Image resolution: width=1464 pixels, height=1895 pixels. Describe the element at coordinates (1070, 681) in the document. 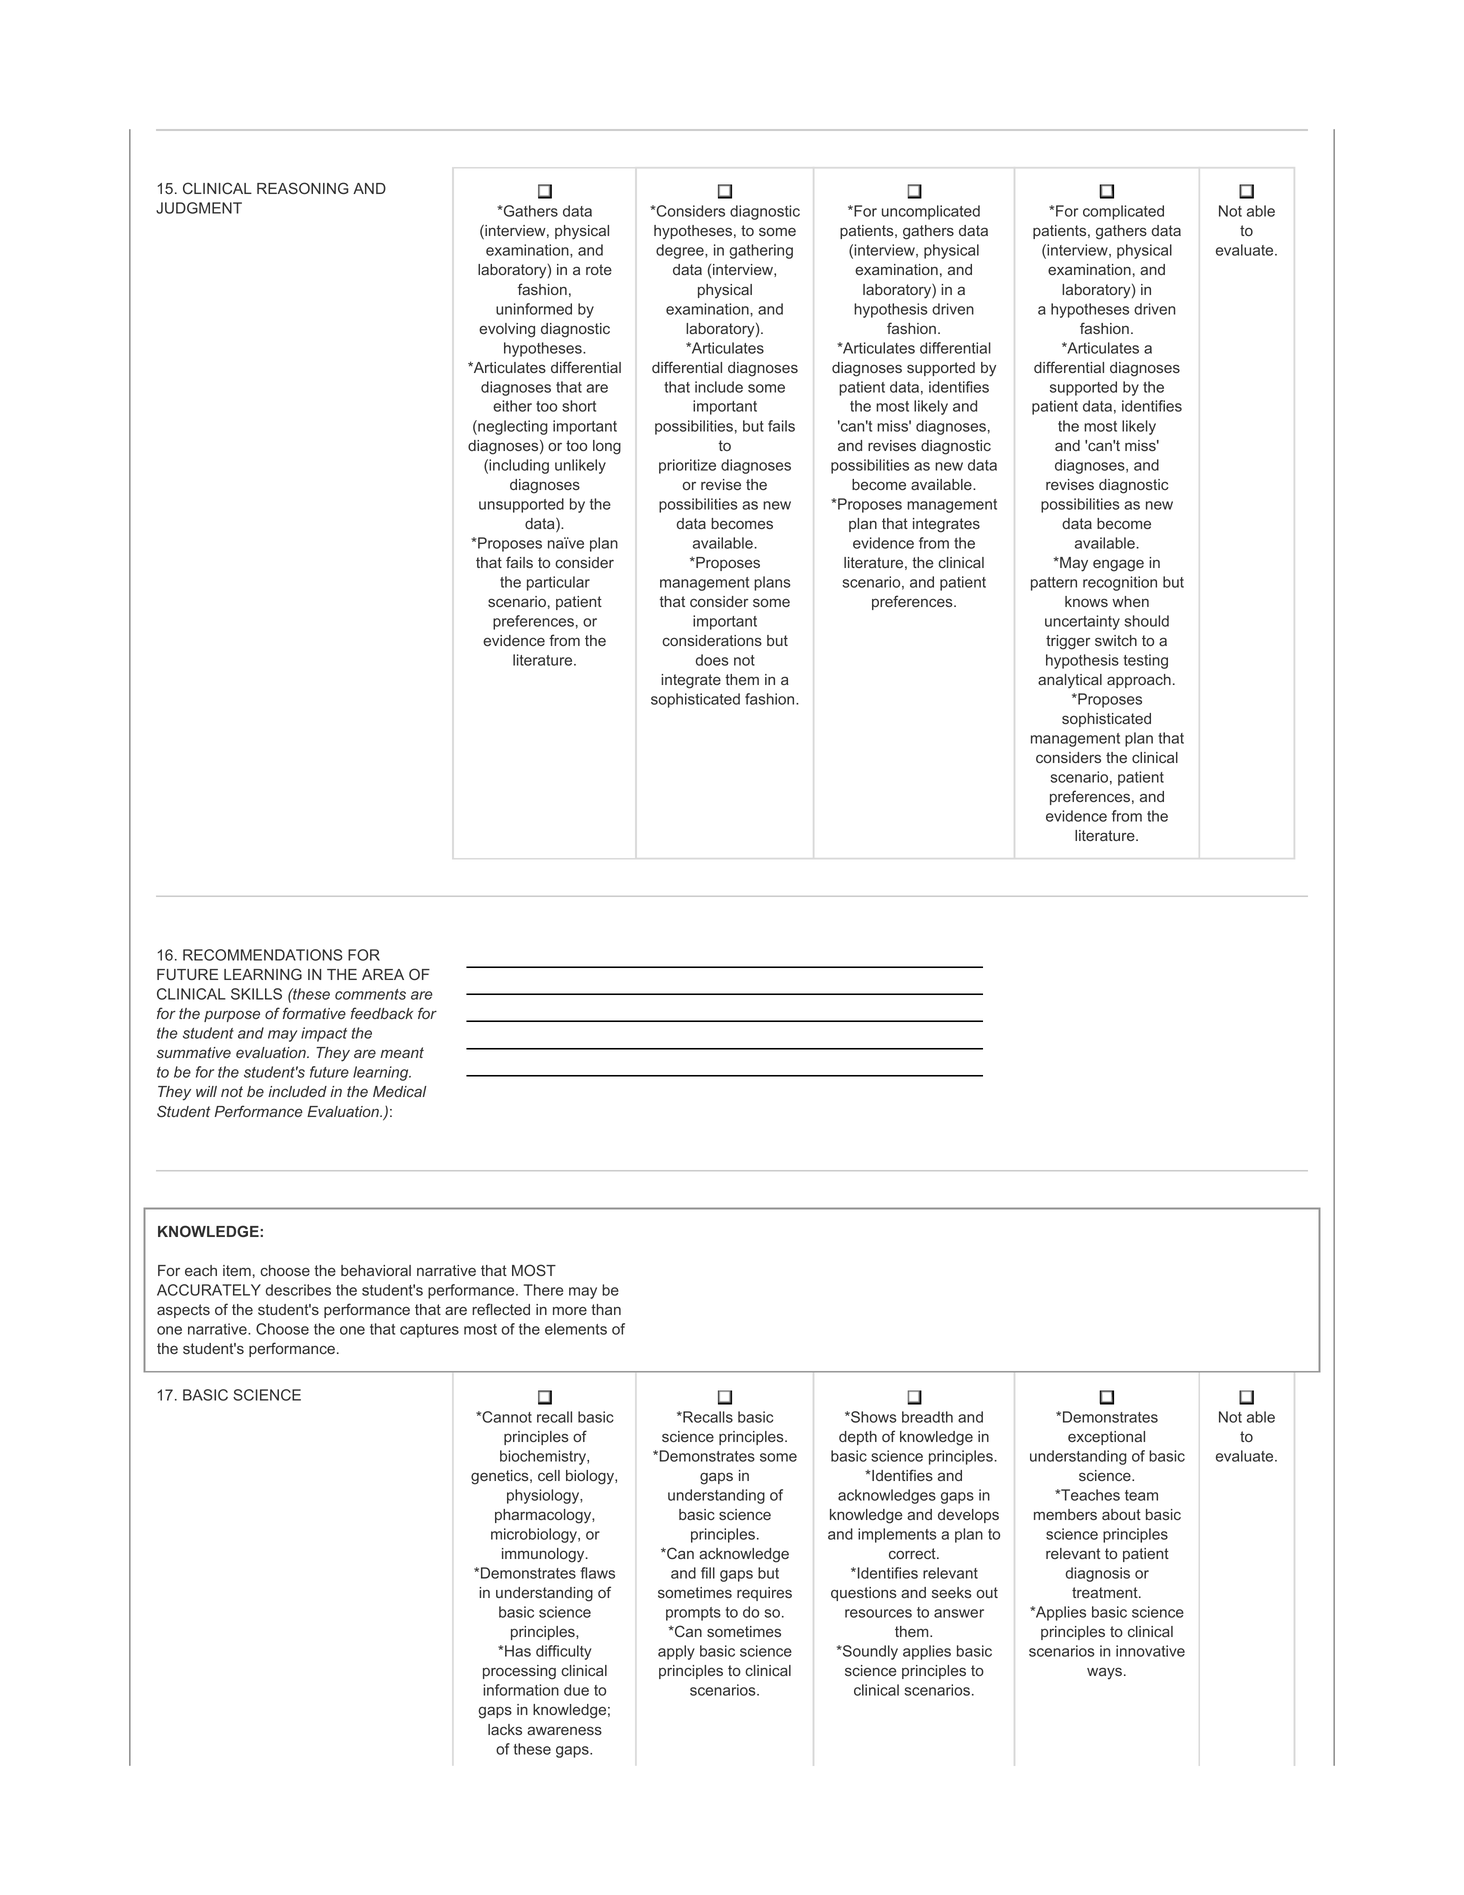

I see `analytical` at that location.
